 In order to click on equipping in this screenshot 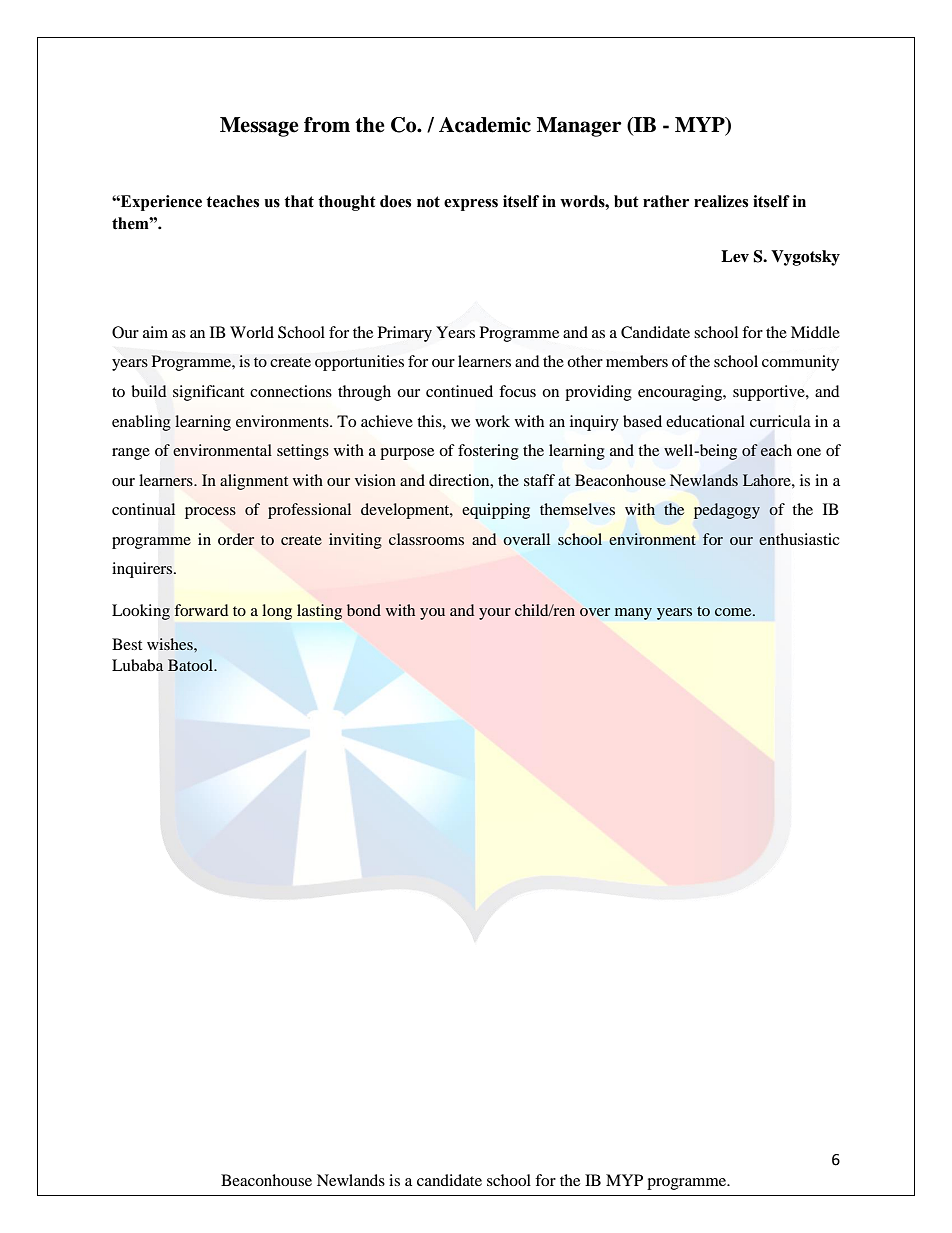, I will do `click(496, 511)`.
